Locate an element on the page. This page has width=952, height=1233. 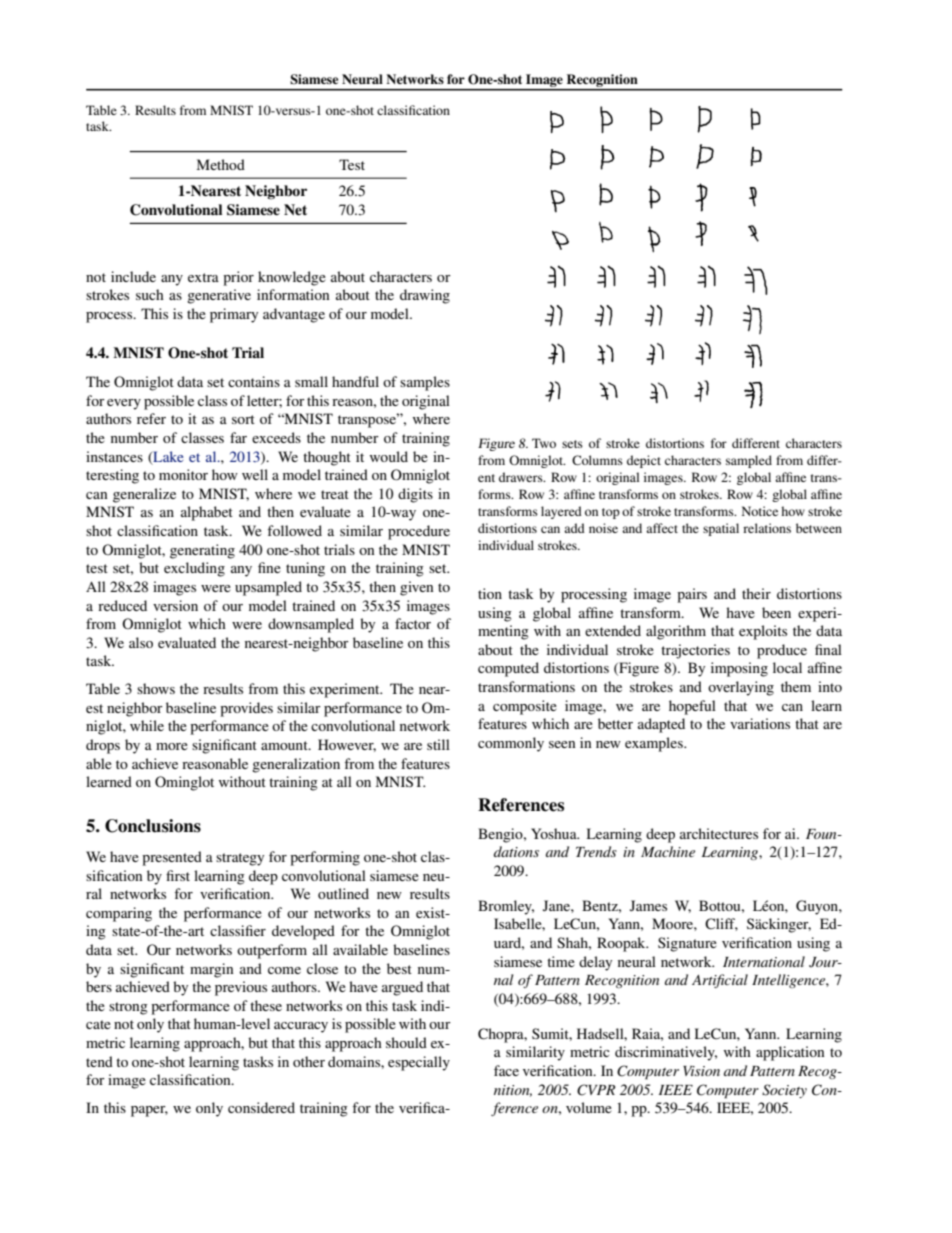
sets is located at coordinates (572, 444).
